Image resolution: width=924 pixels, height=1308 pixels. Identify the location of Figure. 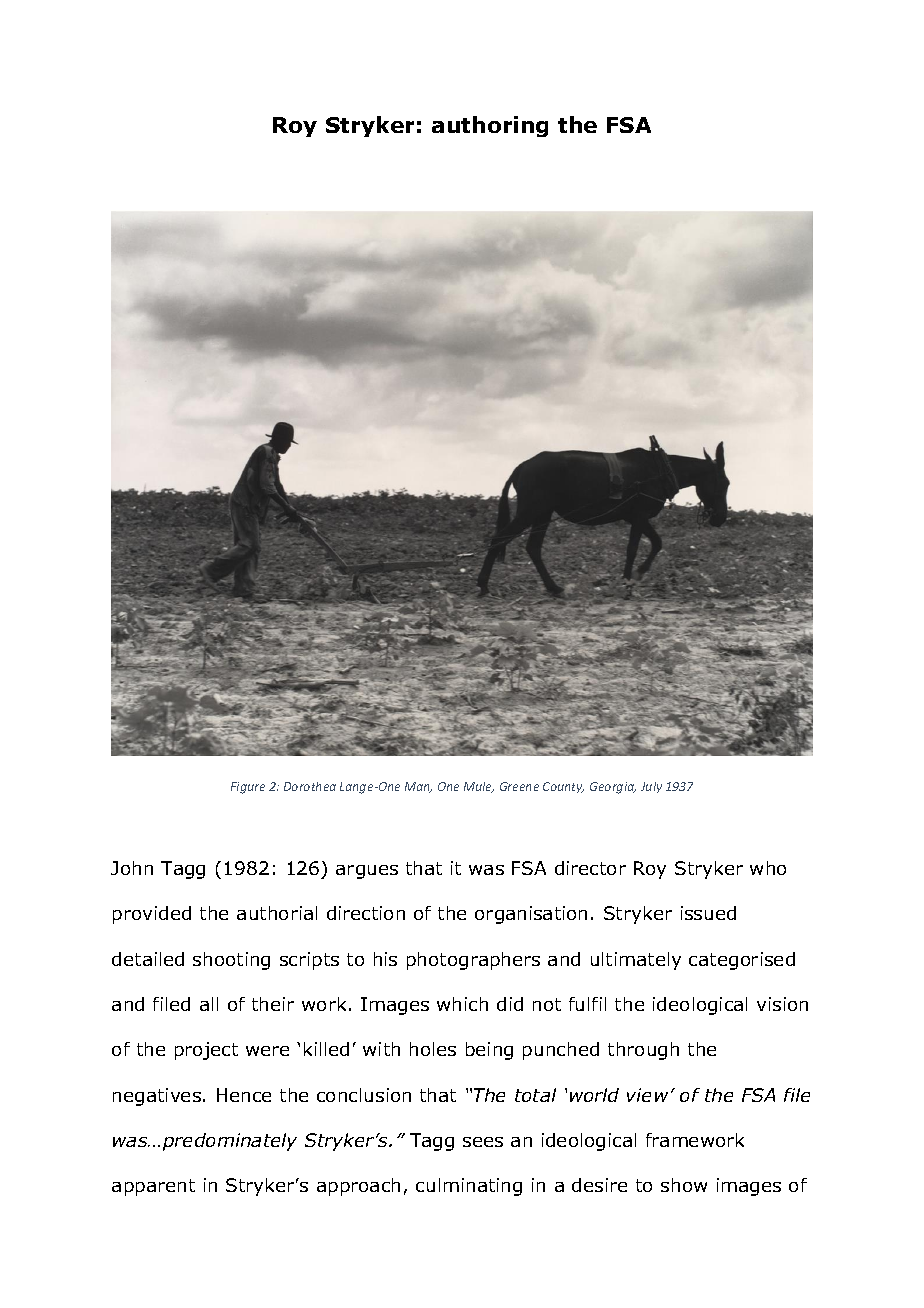
(248, 788).
